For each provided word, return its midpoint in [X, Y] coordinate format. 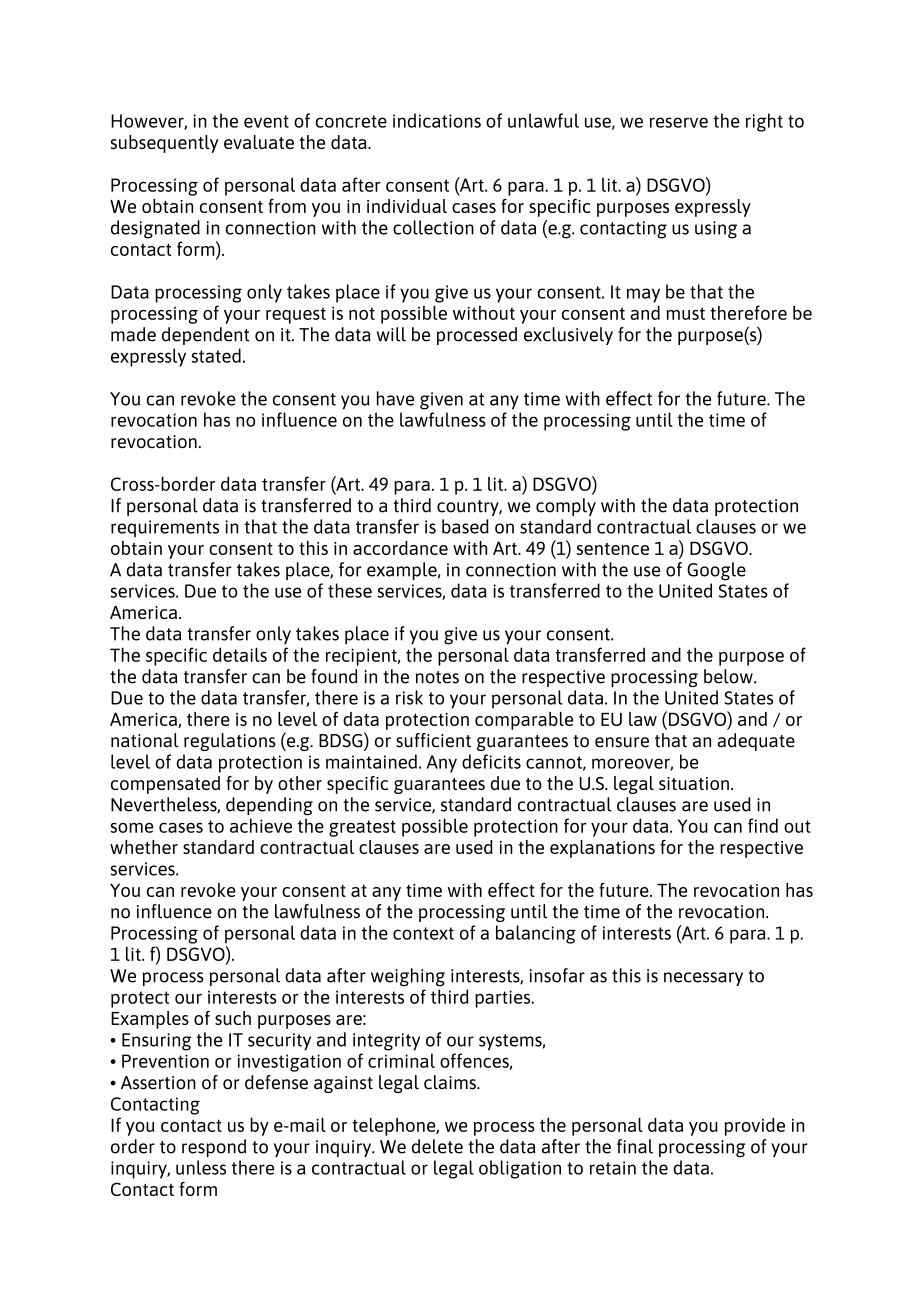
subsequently [164, 144]
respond [214, 1148]
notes [437, 677]
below [729, 676]
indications [437, 120]
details [240, 654]
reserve [679, 122]
